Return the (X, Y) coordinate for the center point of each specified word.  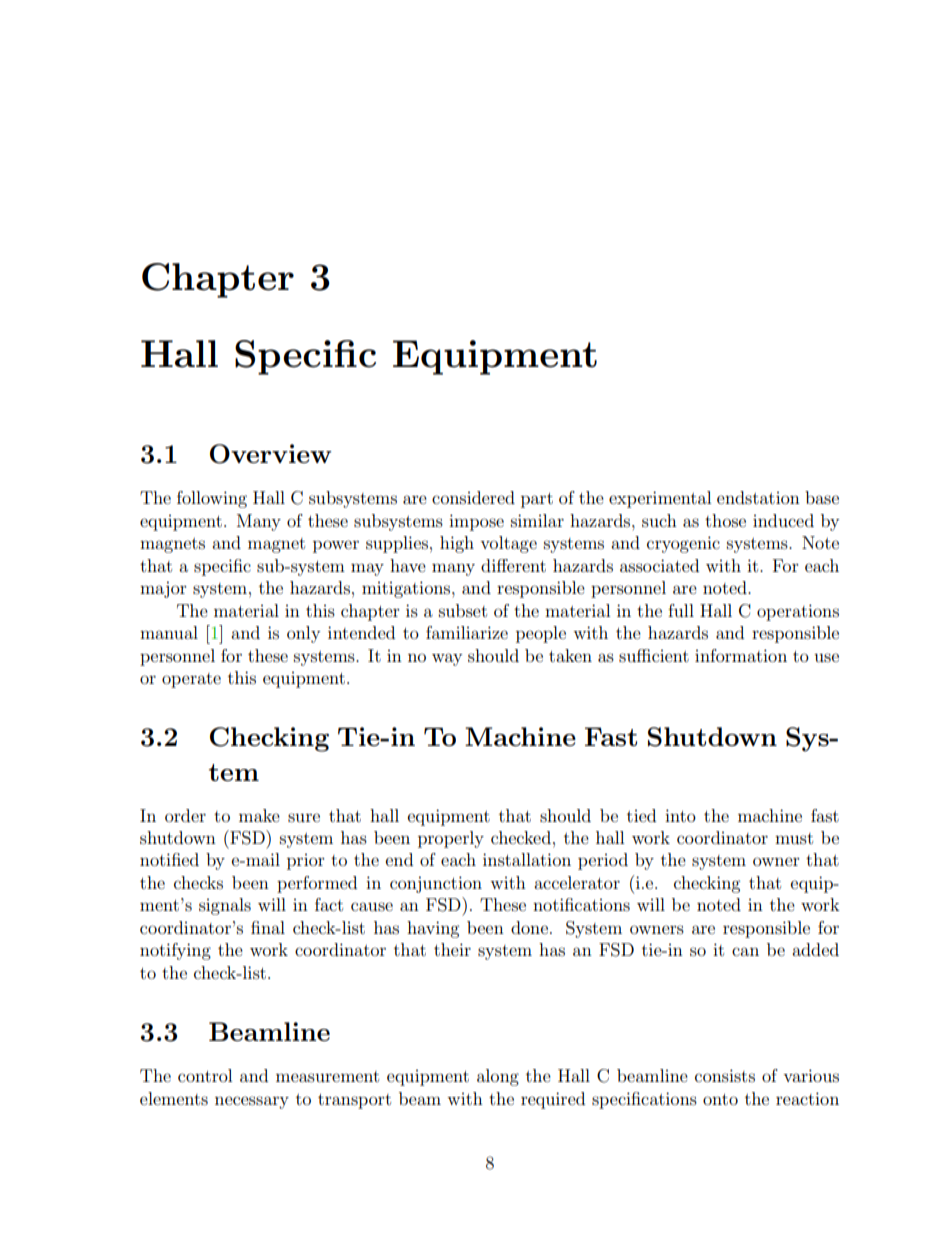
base (822, 497)
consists (725, 1075)
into (680, 815)
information (741, 655)
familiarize (467, 632)
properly (451, 839)
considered (473, 497)
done (529, 927)
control (205, 1075)
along (498, 1077)
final (268, 927)
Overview (271, 454)
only (303, 634)
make (259, 815)
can (745, 951)
